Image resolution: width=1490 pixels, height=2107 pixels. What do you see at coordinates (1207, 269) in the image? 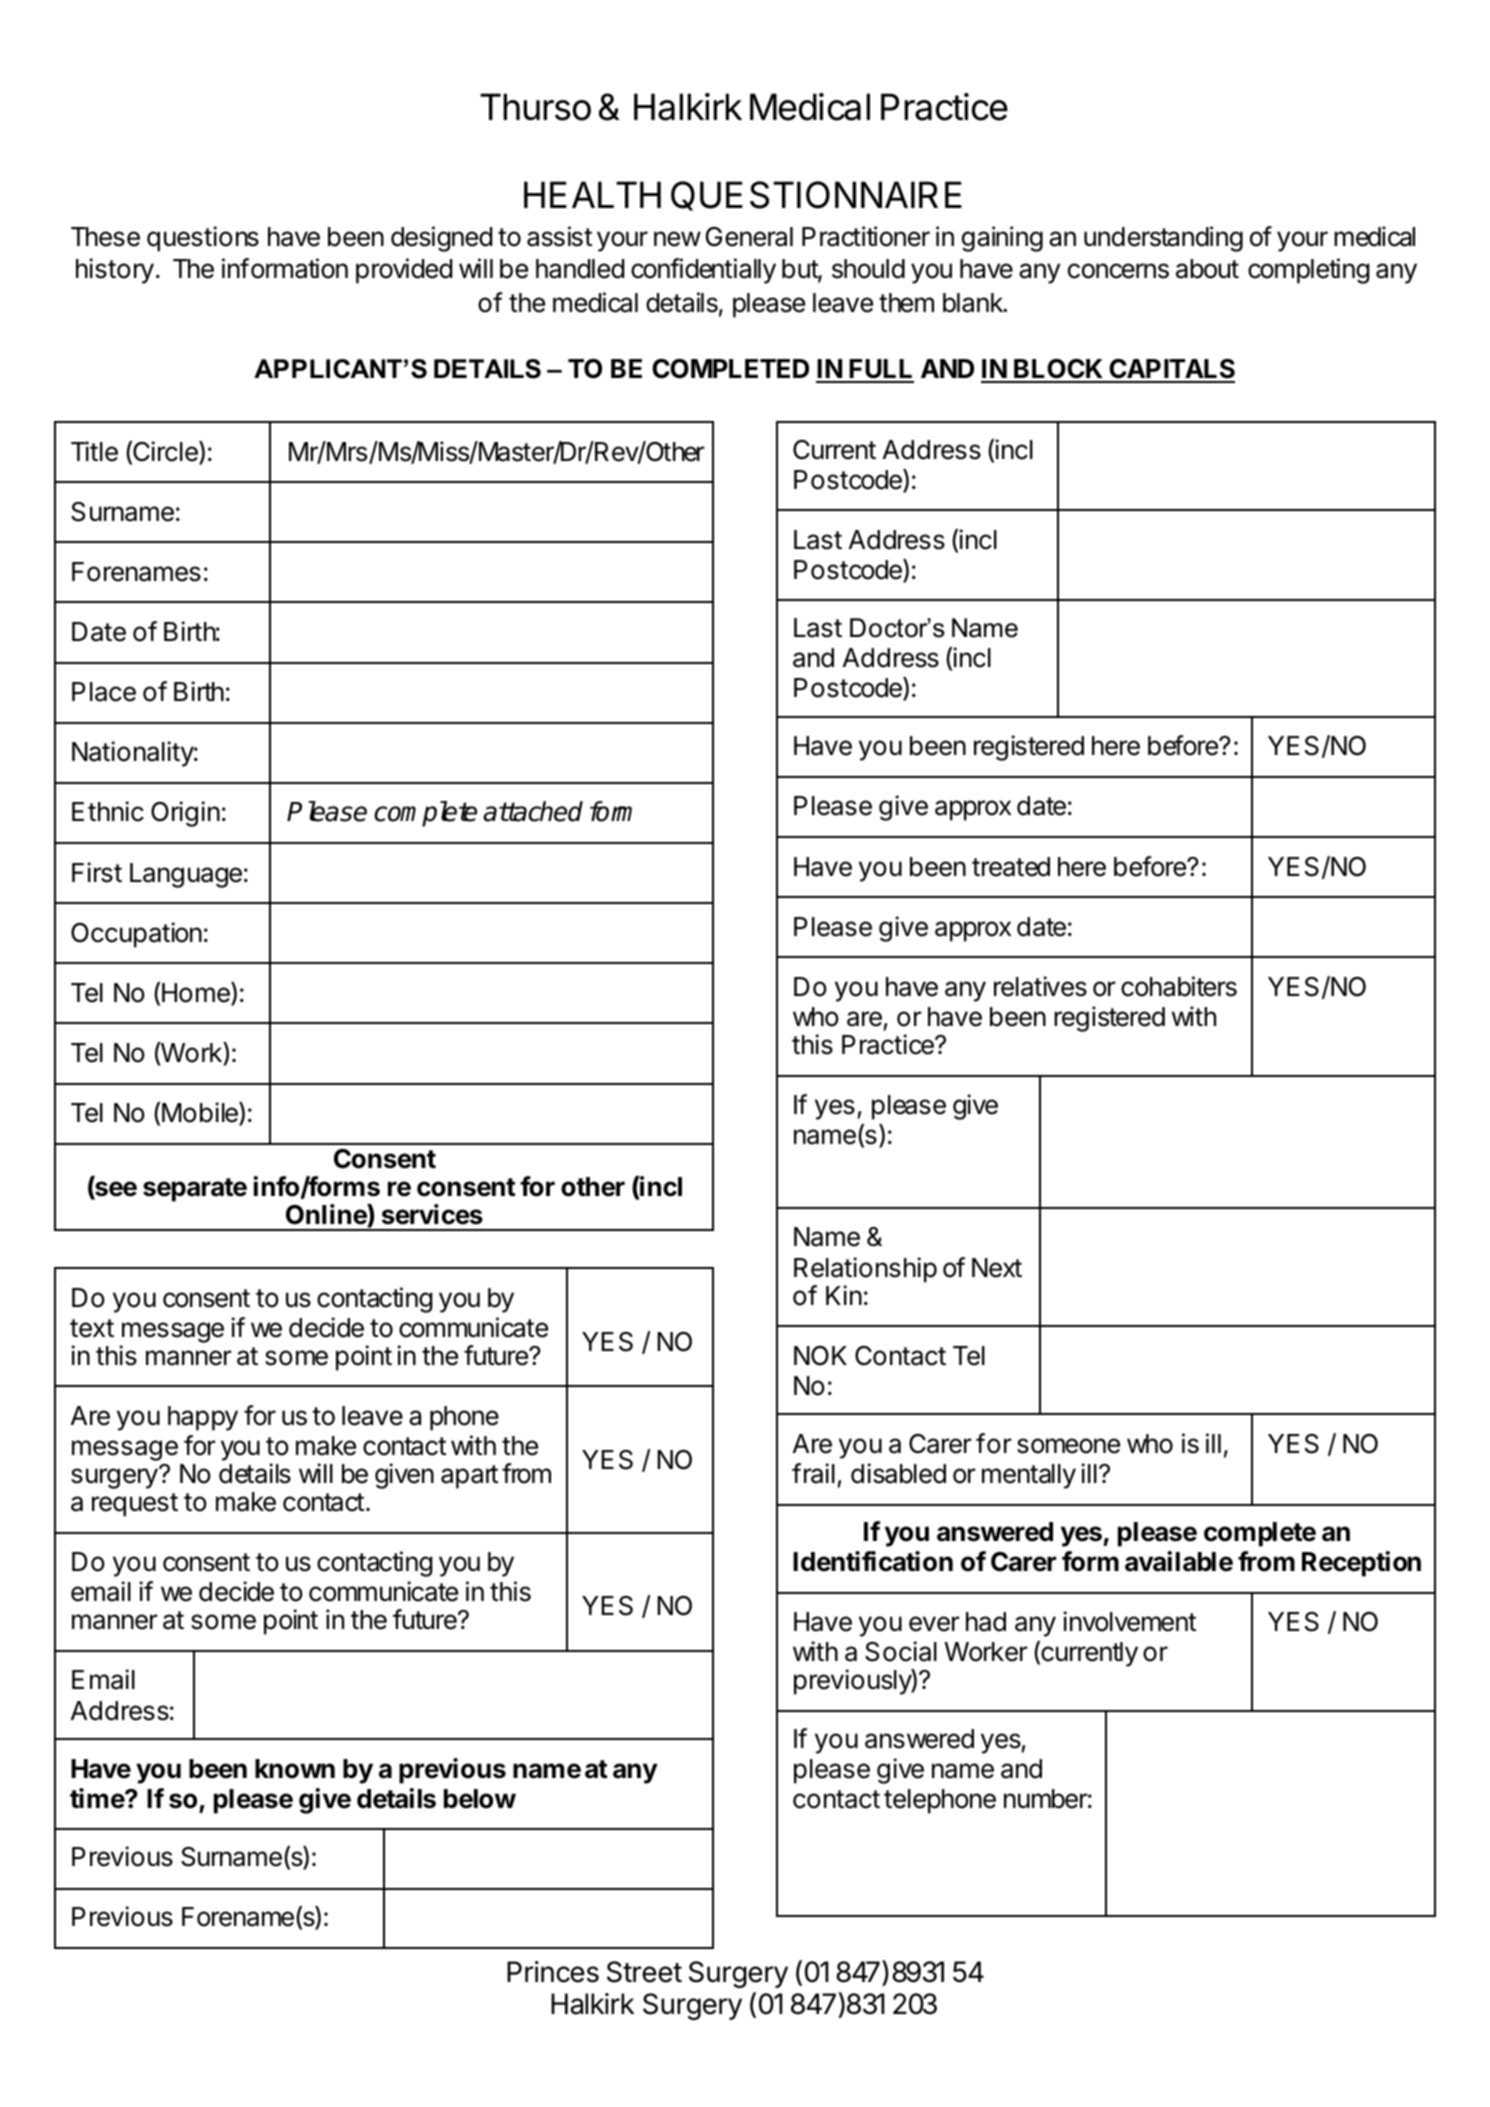
I see `about` at bounding box center [1207, 269].
